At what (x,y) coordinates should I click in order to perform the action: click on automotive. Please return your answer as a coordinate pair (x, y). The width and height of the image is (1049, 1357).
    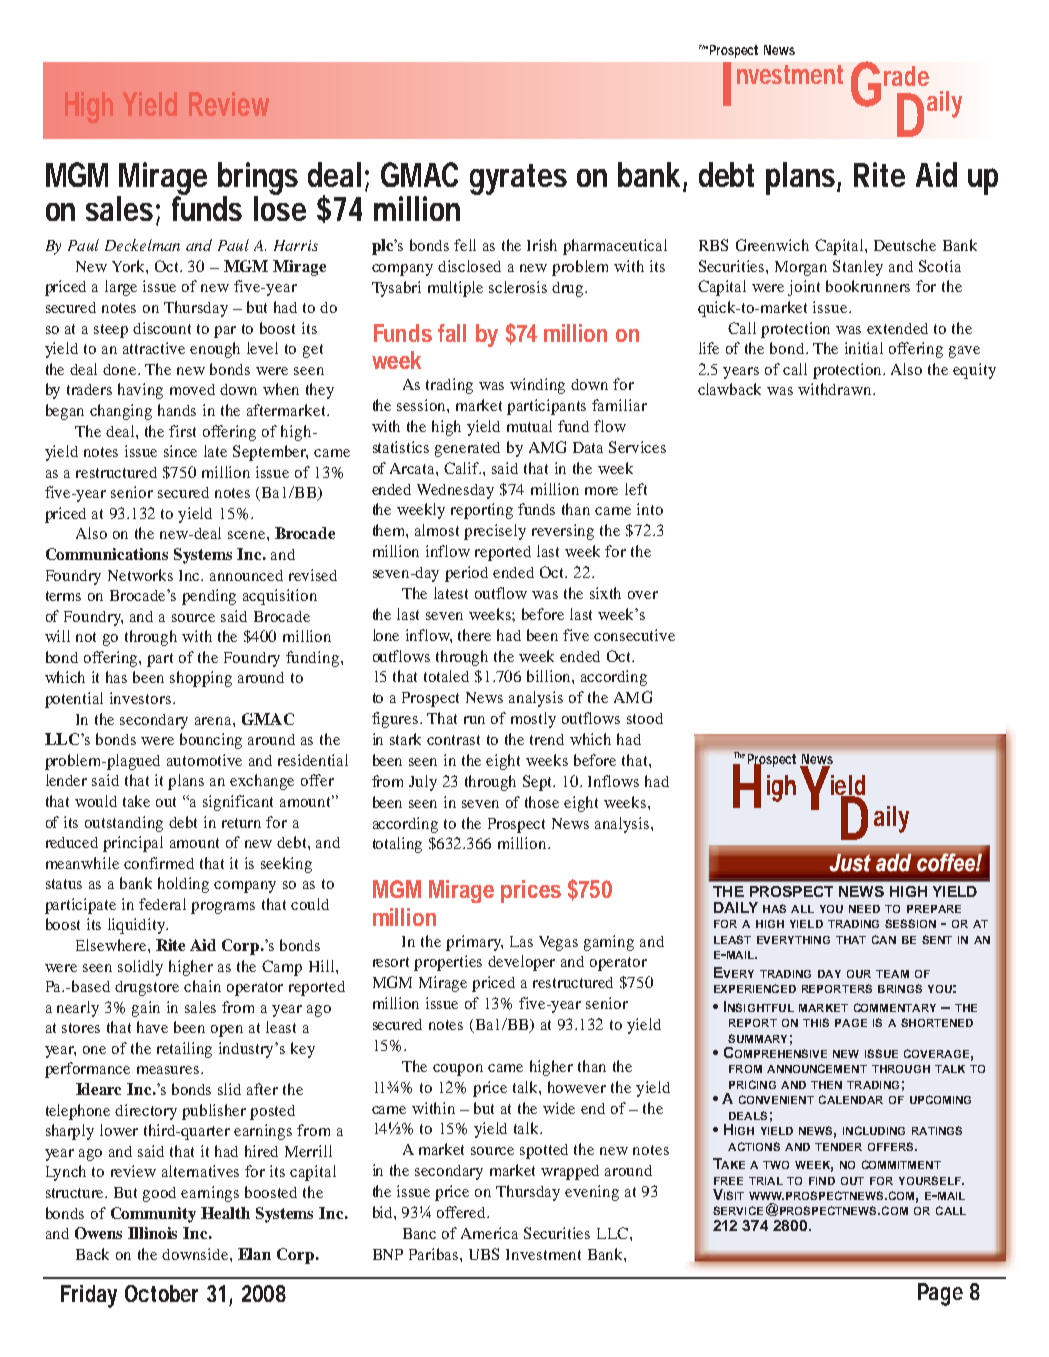
    Looking at the image, I should click on (204, 760).
